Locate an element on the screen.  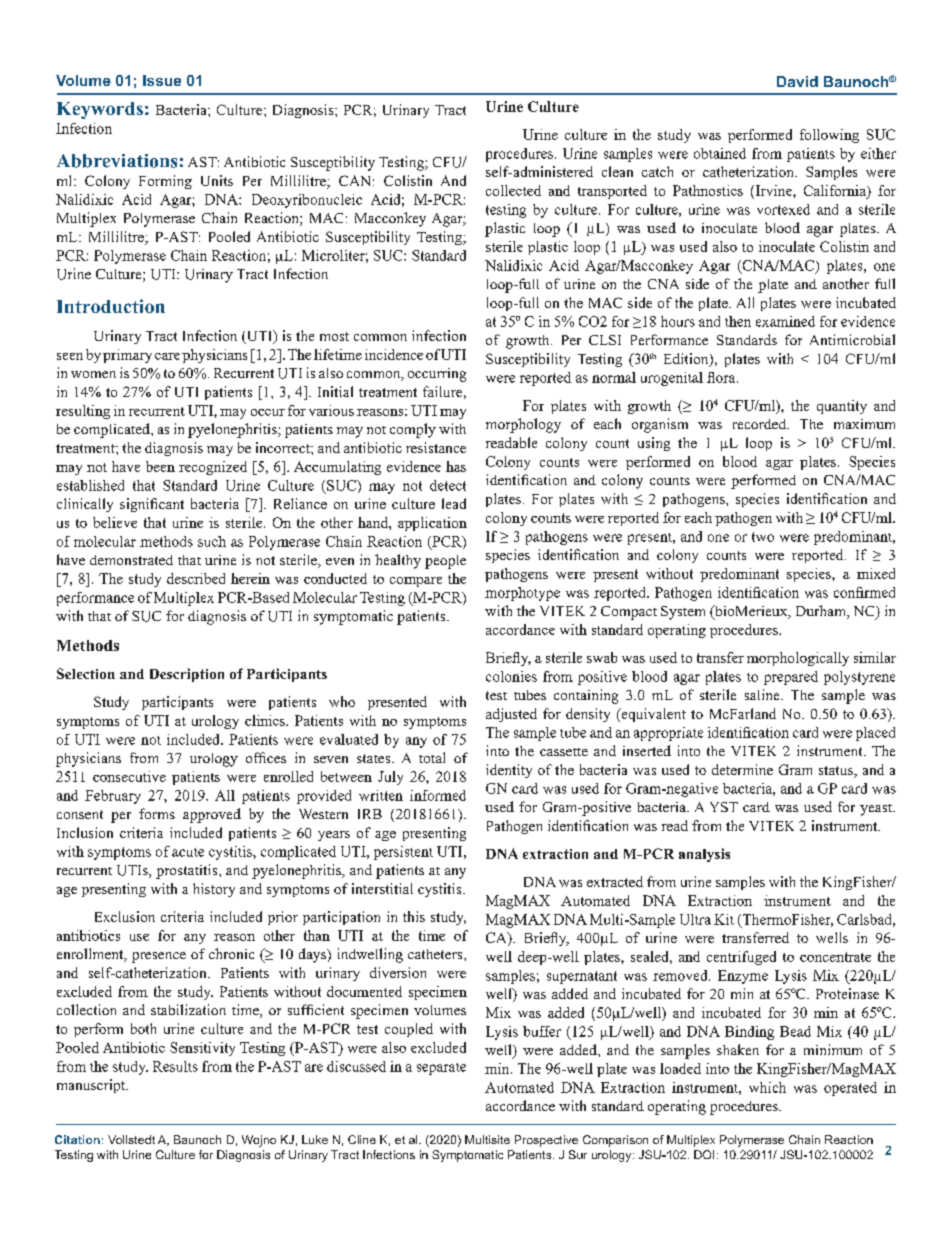
prostatitis is located at coordinates (188, 871).
